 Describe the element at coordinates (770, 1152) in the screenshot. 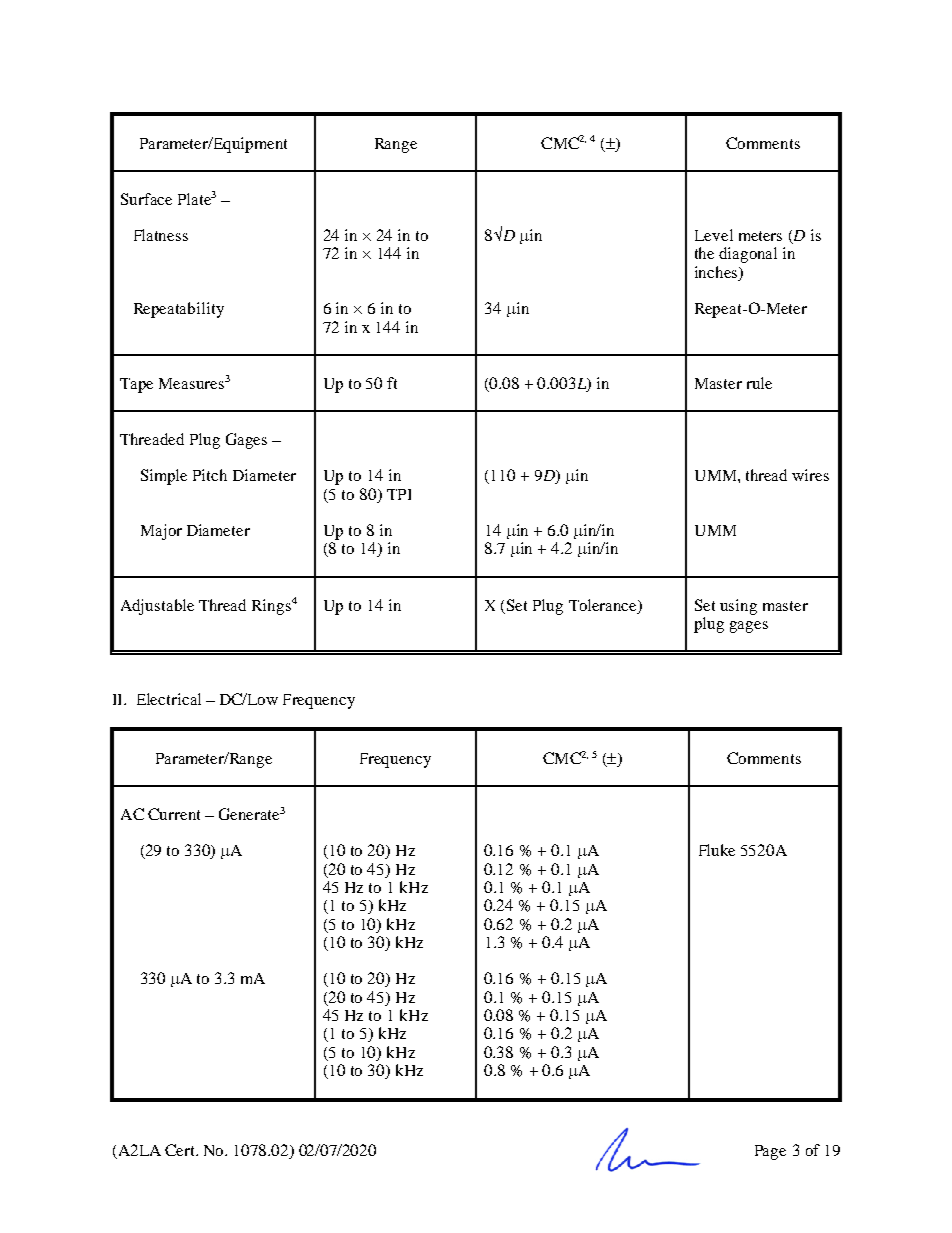

I see `Page` at that location.
